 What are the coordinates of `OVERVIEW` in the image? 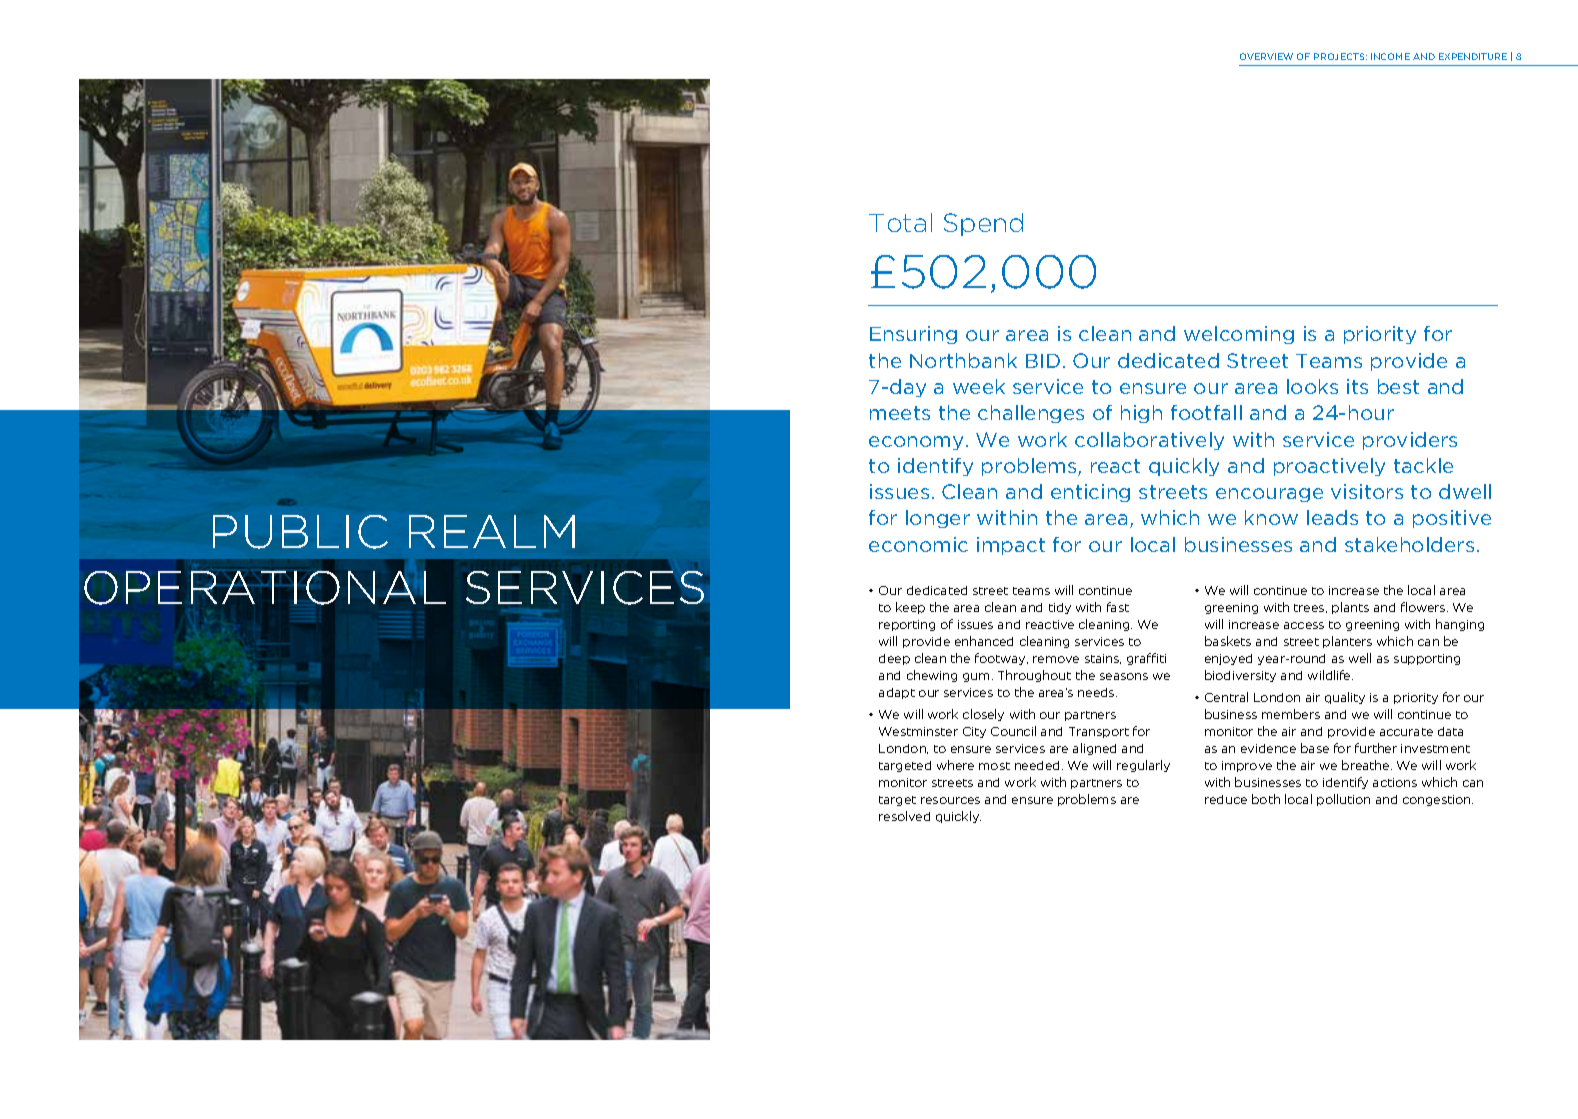 It's located at (1266, 56).
